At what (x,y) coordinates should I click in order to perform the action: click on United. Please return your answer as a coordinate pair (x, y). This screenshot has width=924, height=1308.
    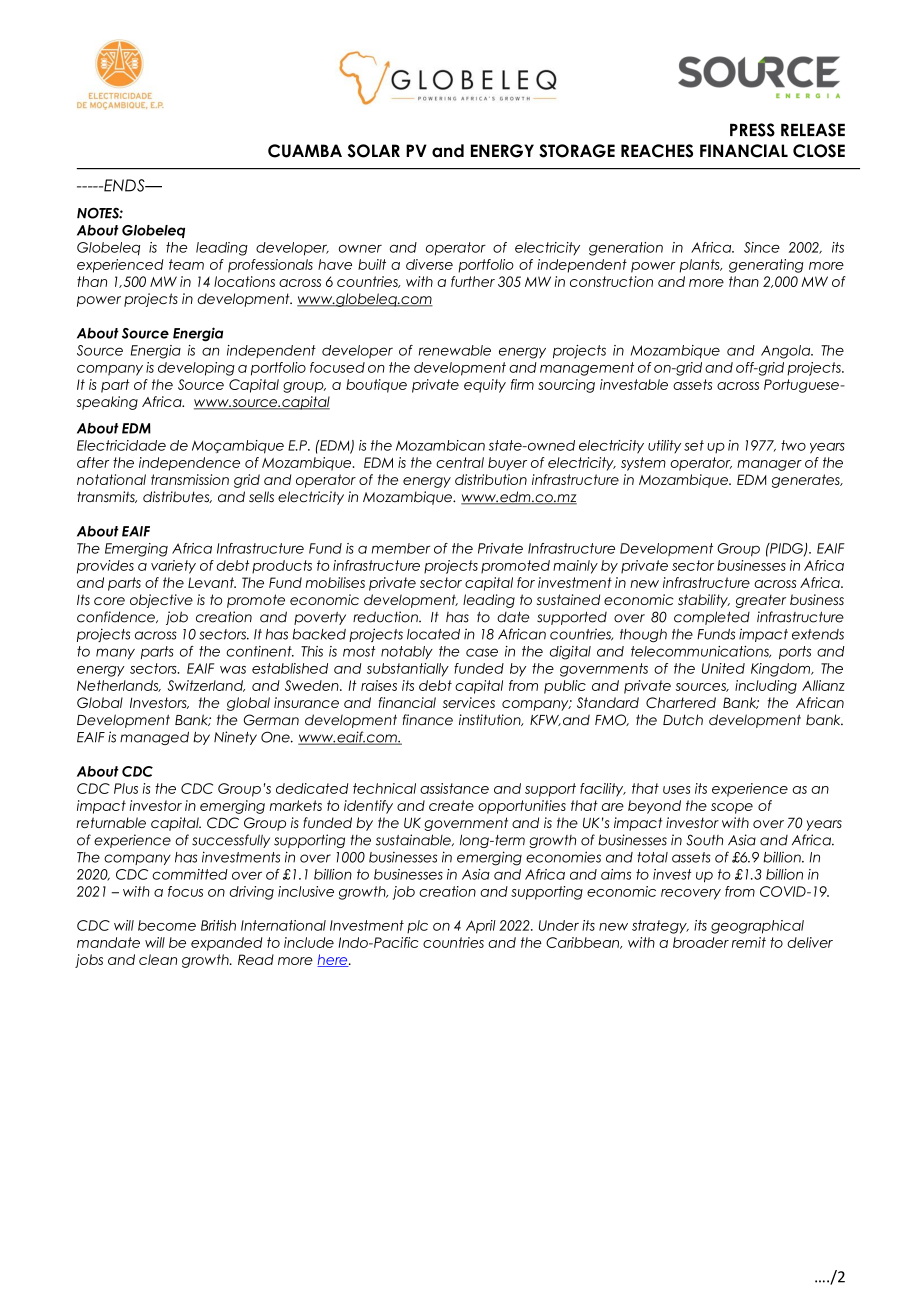
    Looking at the image, I should click on (723, 668).
